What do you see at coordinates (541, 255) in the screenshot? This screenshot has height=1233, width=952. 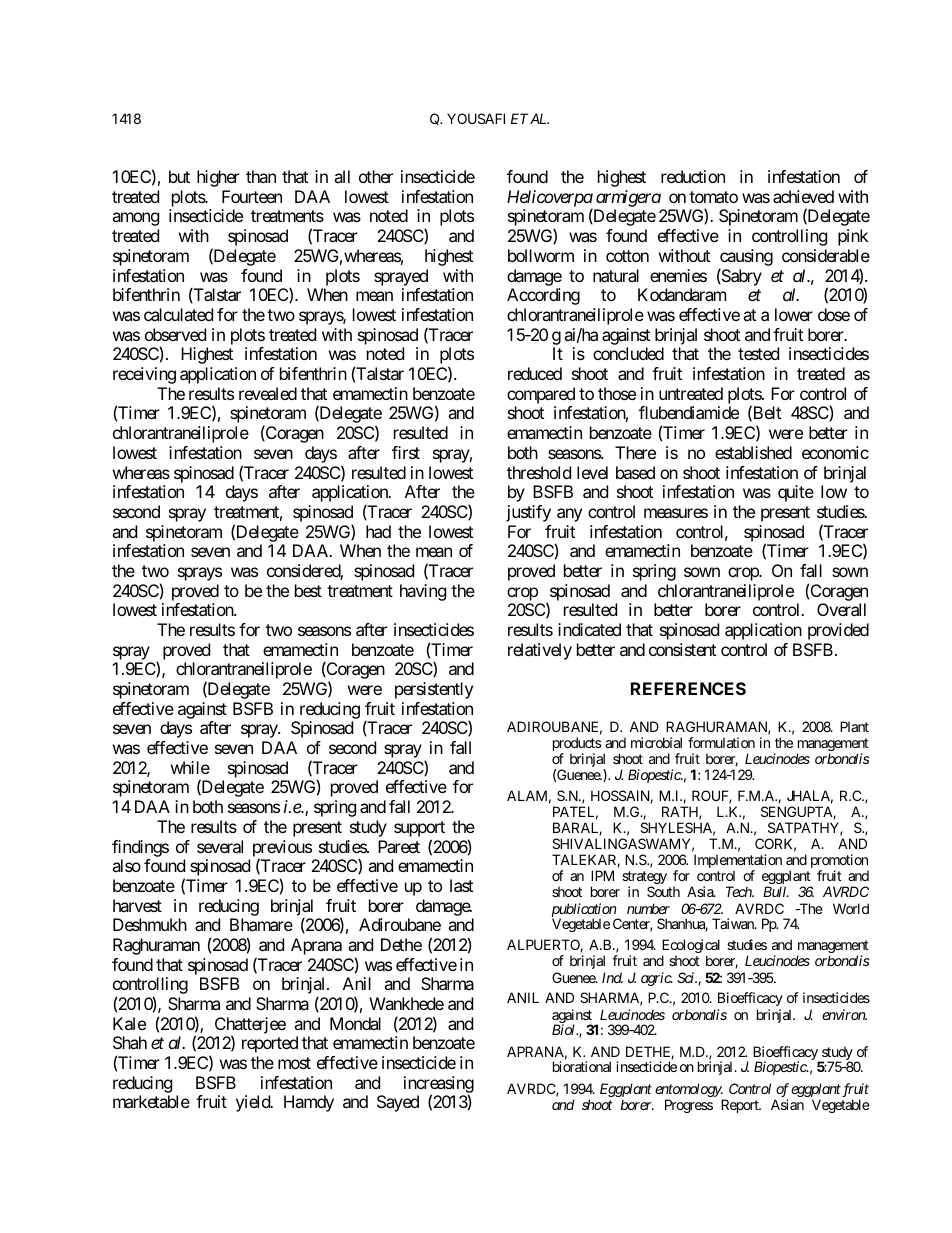 I see `bollworm` at bounding box center [541, 255].
